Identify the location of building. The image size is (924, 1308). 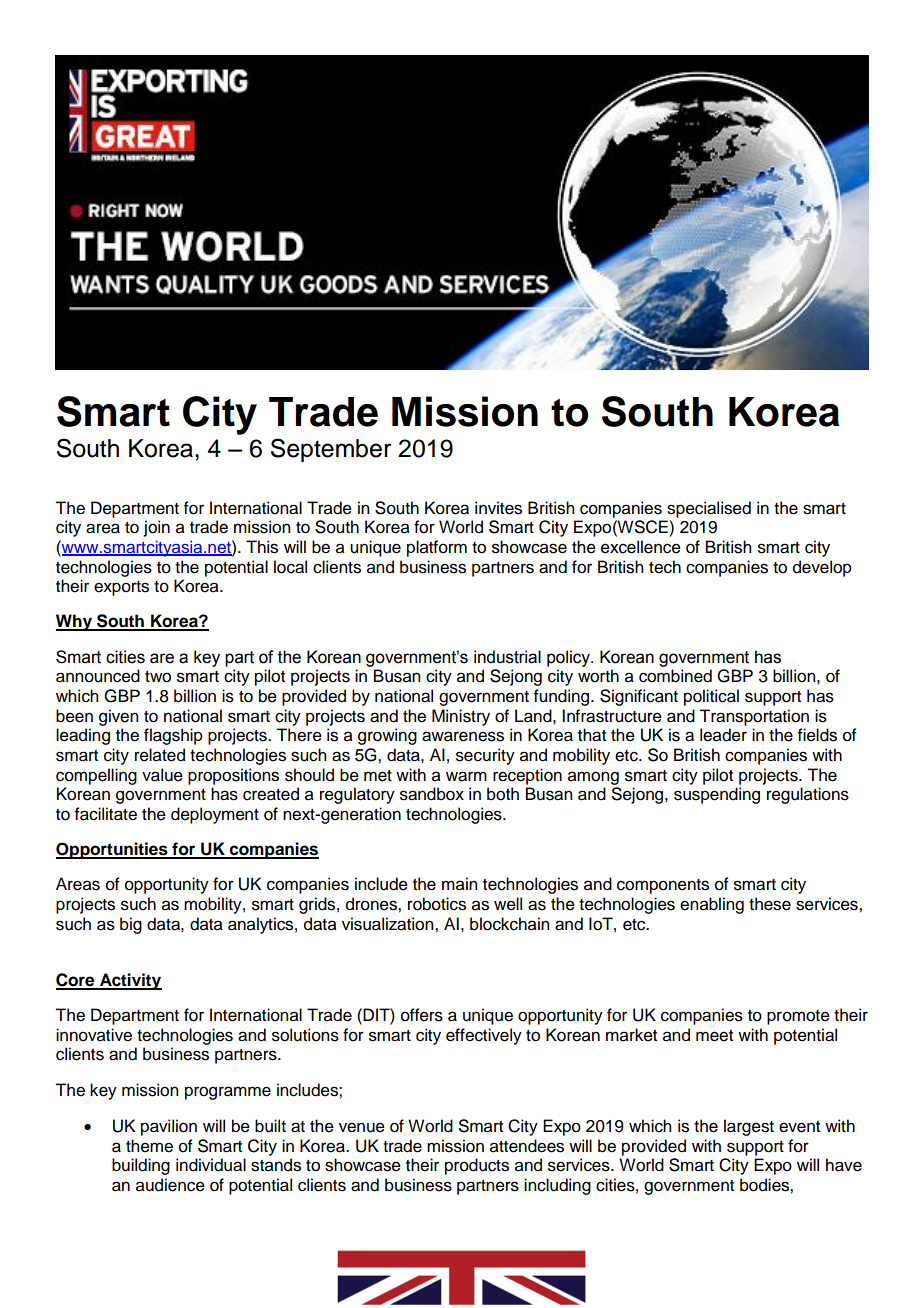
(141, 1166).
